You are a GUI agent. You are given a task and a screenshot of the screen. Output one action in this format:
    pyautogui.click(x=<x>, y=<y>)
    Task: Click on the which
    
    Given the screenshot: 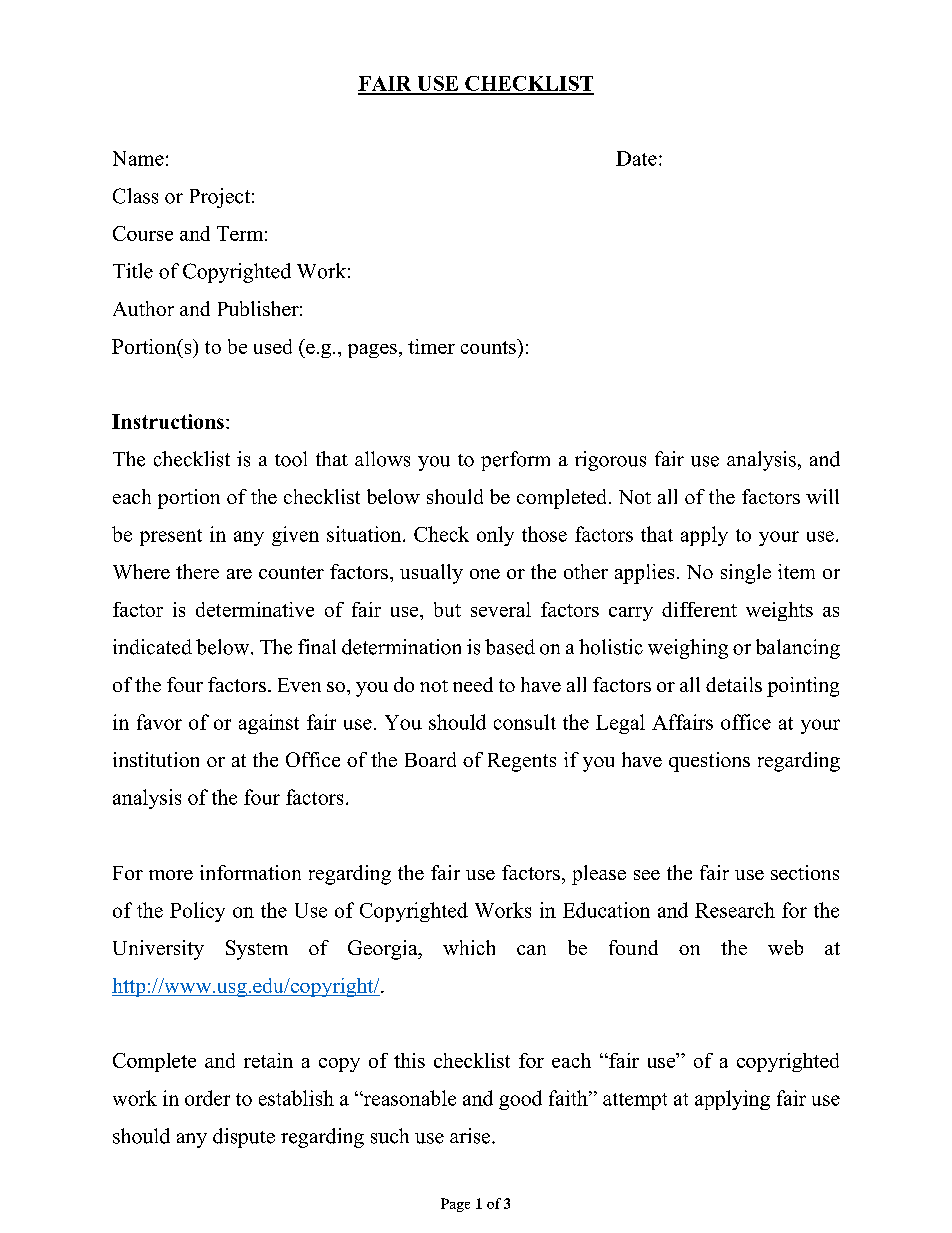 What is the action you would take?
    pyautogui.click(x=469, y=947)
